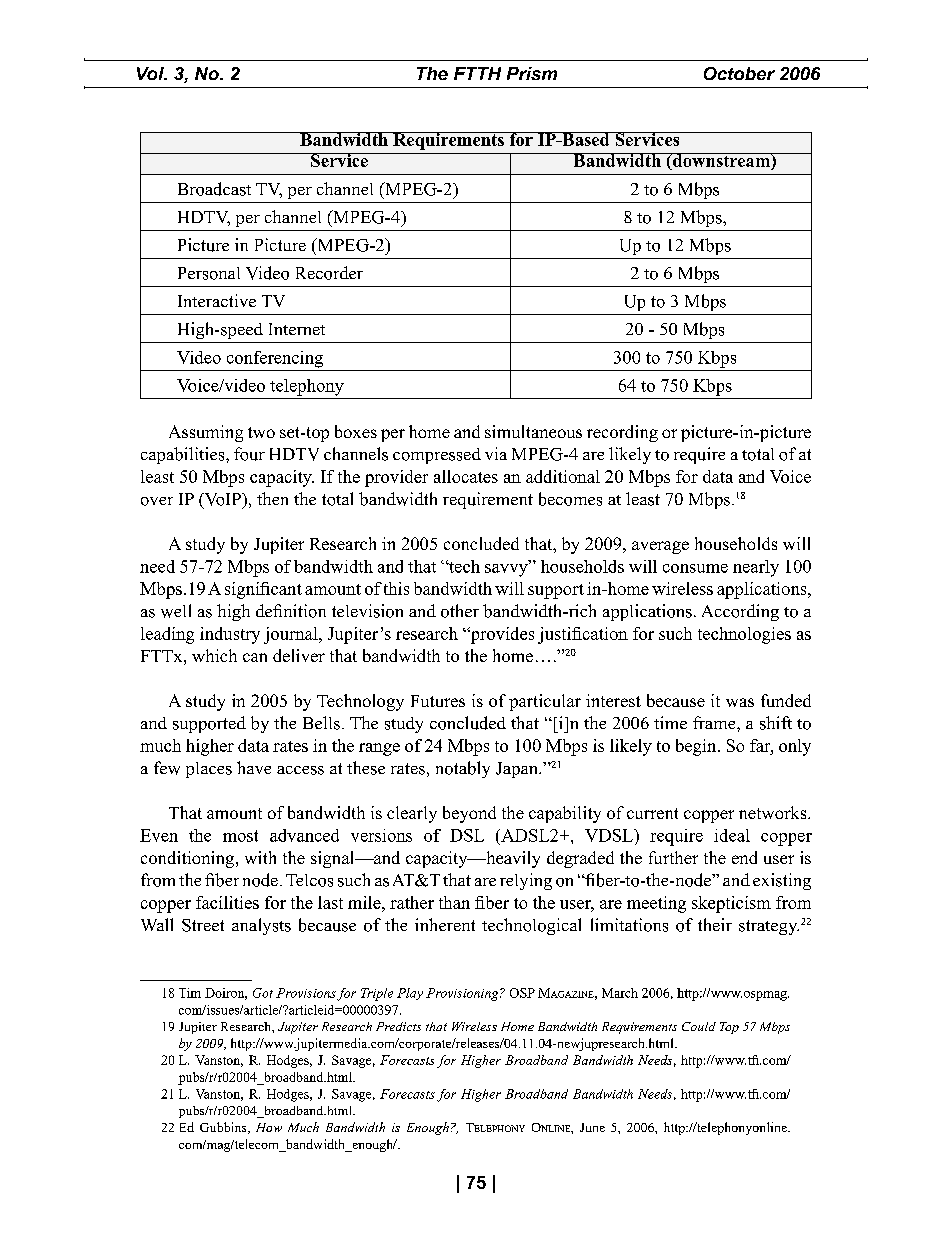 The width and height of the page is (952, 1233). I want to click on most, so click(240, 836).
